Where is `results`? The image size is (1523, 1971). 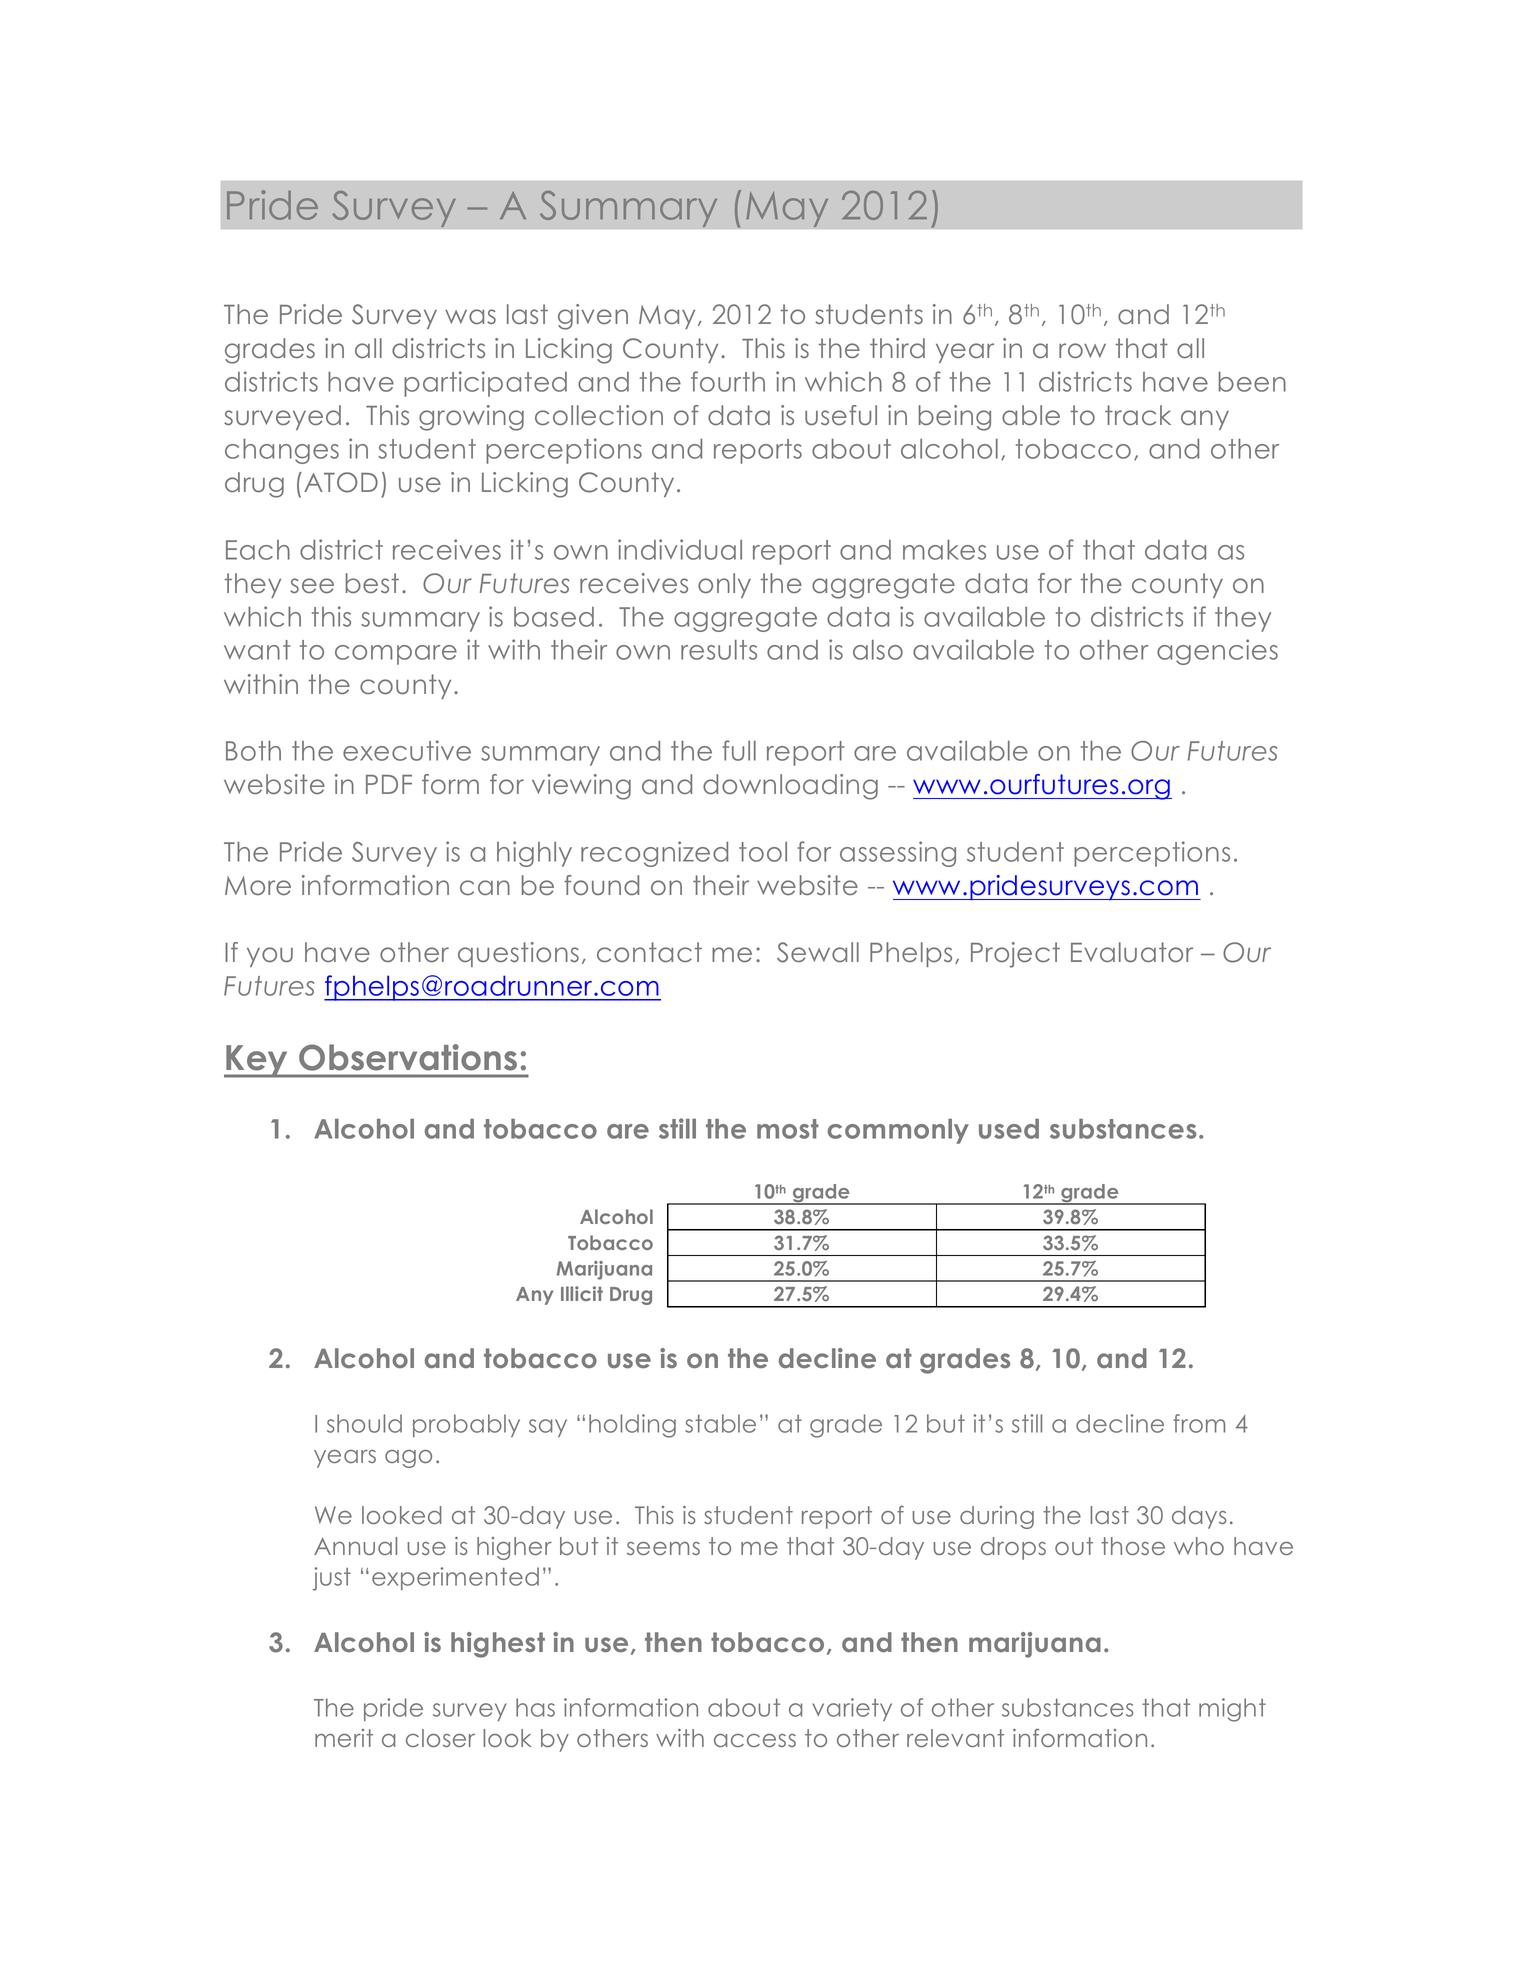 results is located at coordinates (719, 650).
